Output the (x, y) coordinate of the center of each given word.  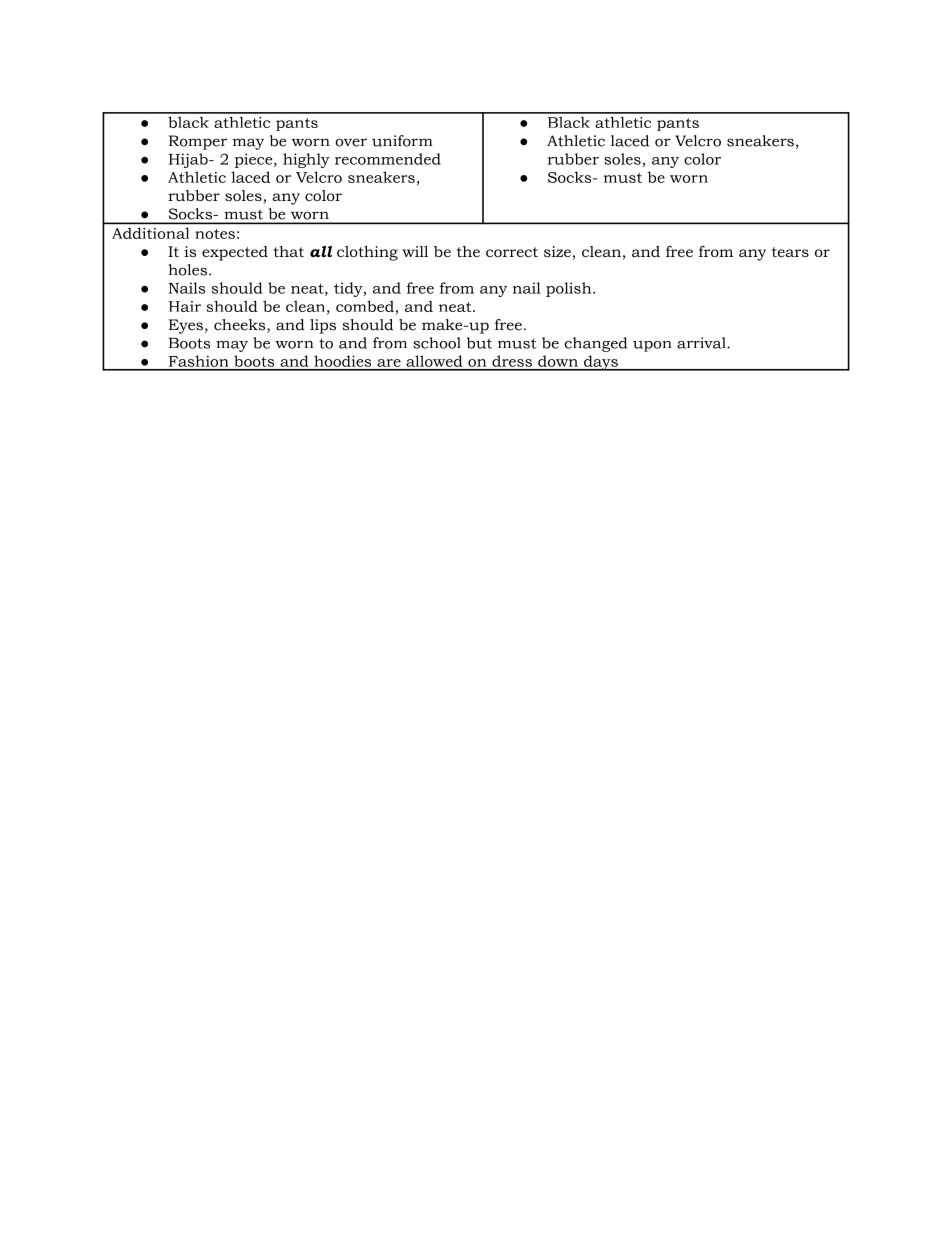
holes (189, 270)
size (557, 251)
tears (790, 252)
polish (570, 289)
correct (512, 252)
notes (215, 234)
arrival (702, 343)
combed (365, 306)
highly (306, 160)
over (351, 142)
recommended (388, 159)
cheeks (241, 326)
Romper (198, 142)
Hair (185, 306)
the (468, 251)
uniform (402, 141)
